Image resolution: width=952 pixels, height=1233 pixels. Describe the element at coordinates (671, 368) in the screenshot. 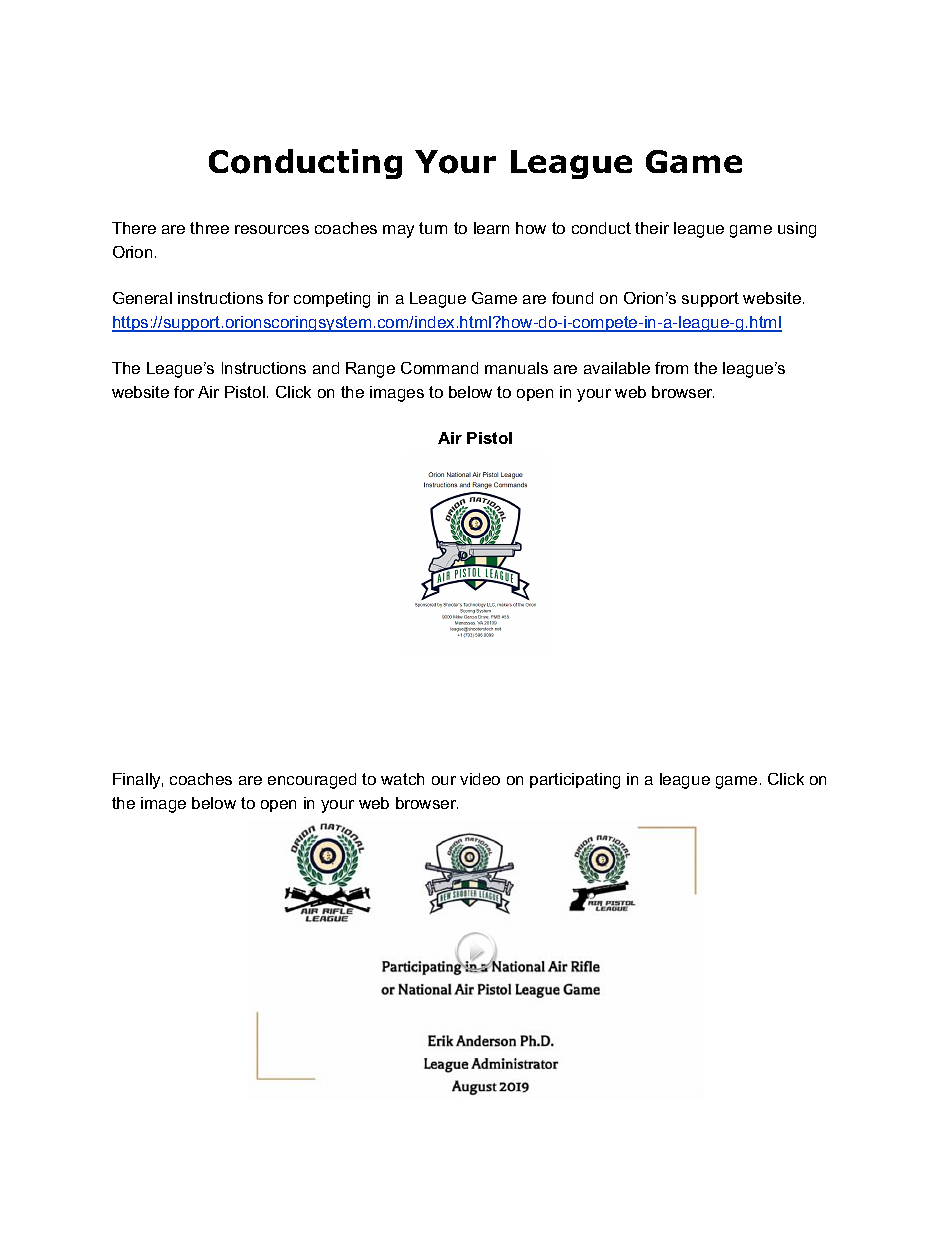

I see `from` at that location.
